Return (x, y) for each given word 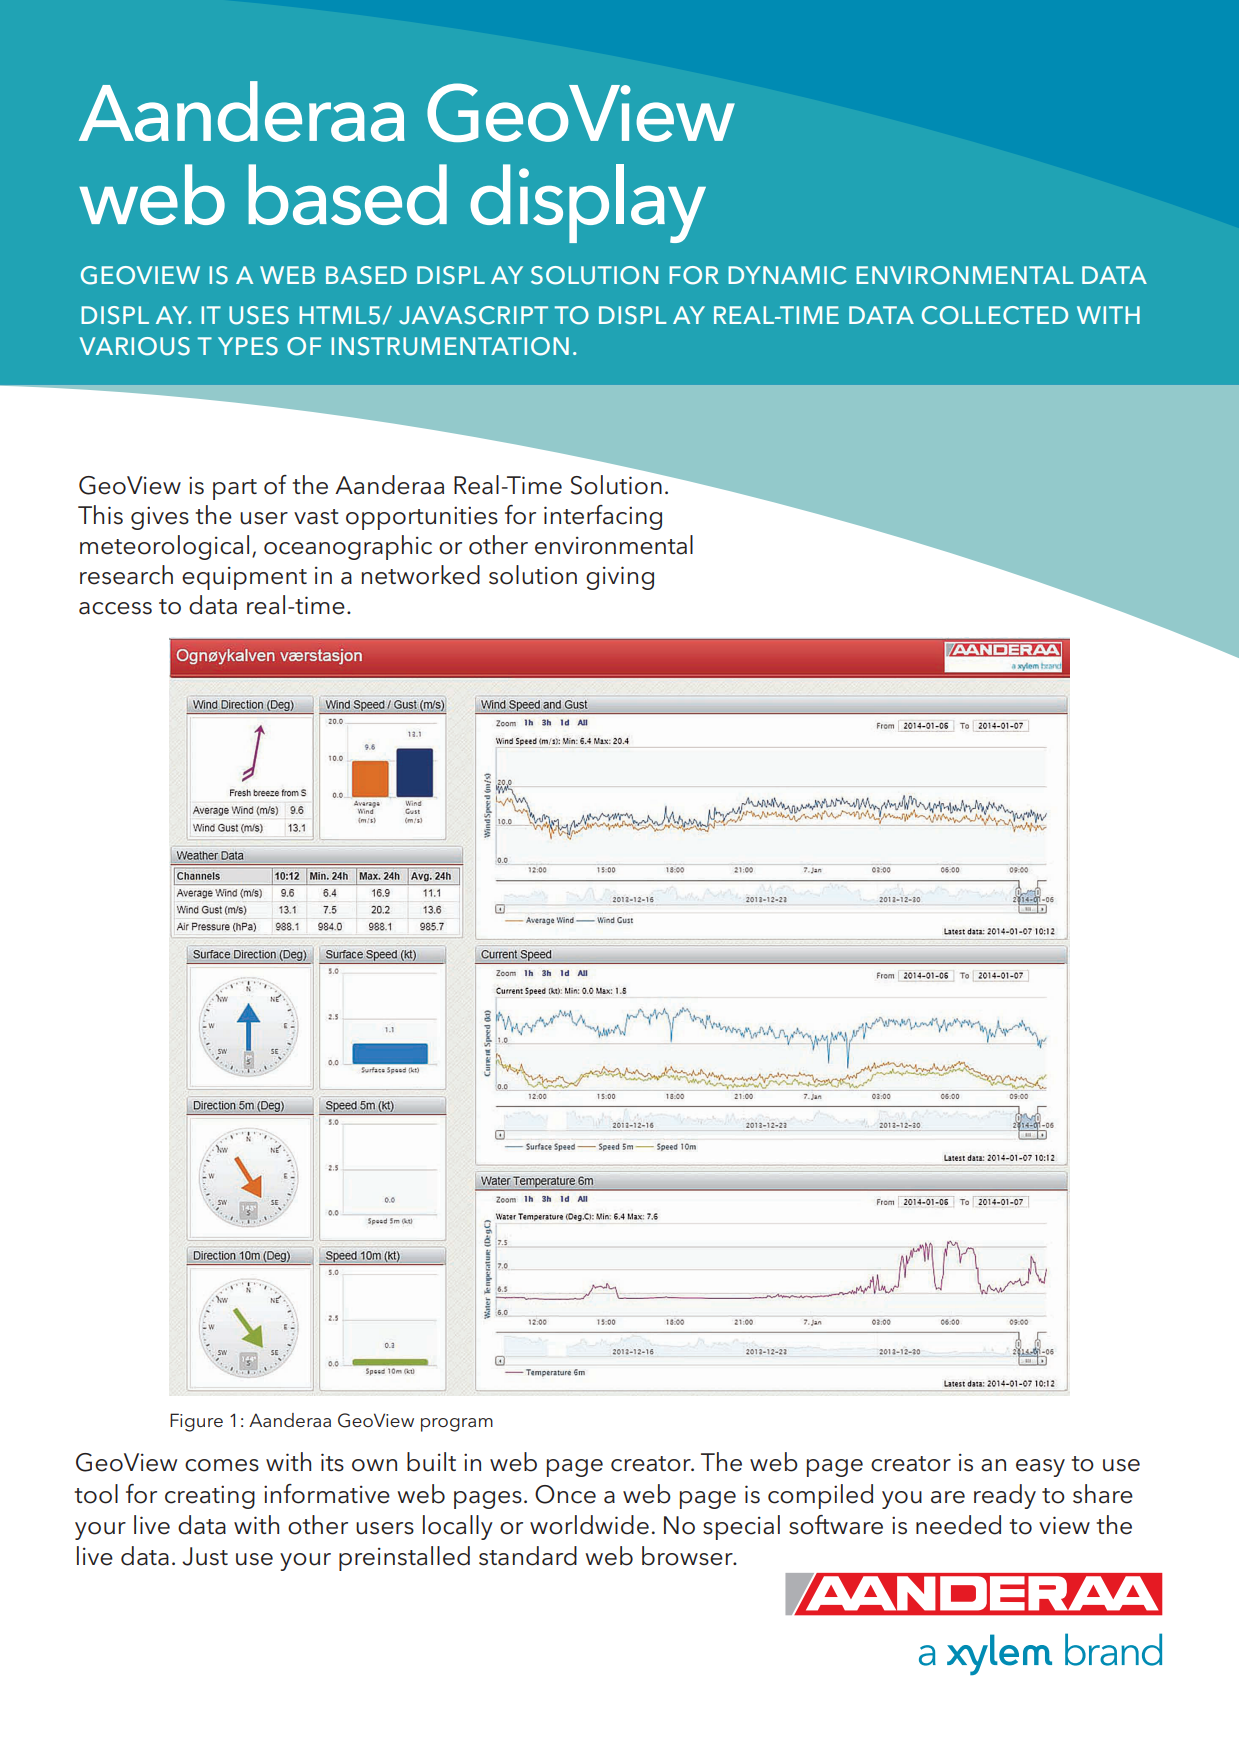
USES (259, 315)
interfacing (603, 517)
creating (210, 1497)
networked (420, 575)
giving (620, 578)
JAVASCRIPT (473, 315)
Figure (196, 1422)
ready (1005, 1496)
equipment (244, 578)
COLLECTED (995, 315)
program (457, 1425)
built (431, 1462)
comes (222, 1465)
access (115, 608)
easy (1040, 1468)
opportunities (422, 518)
